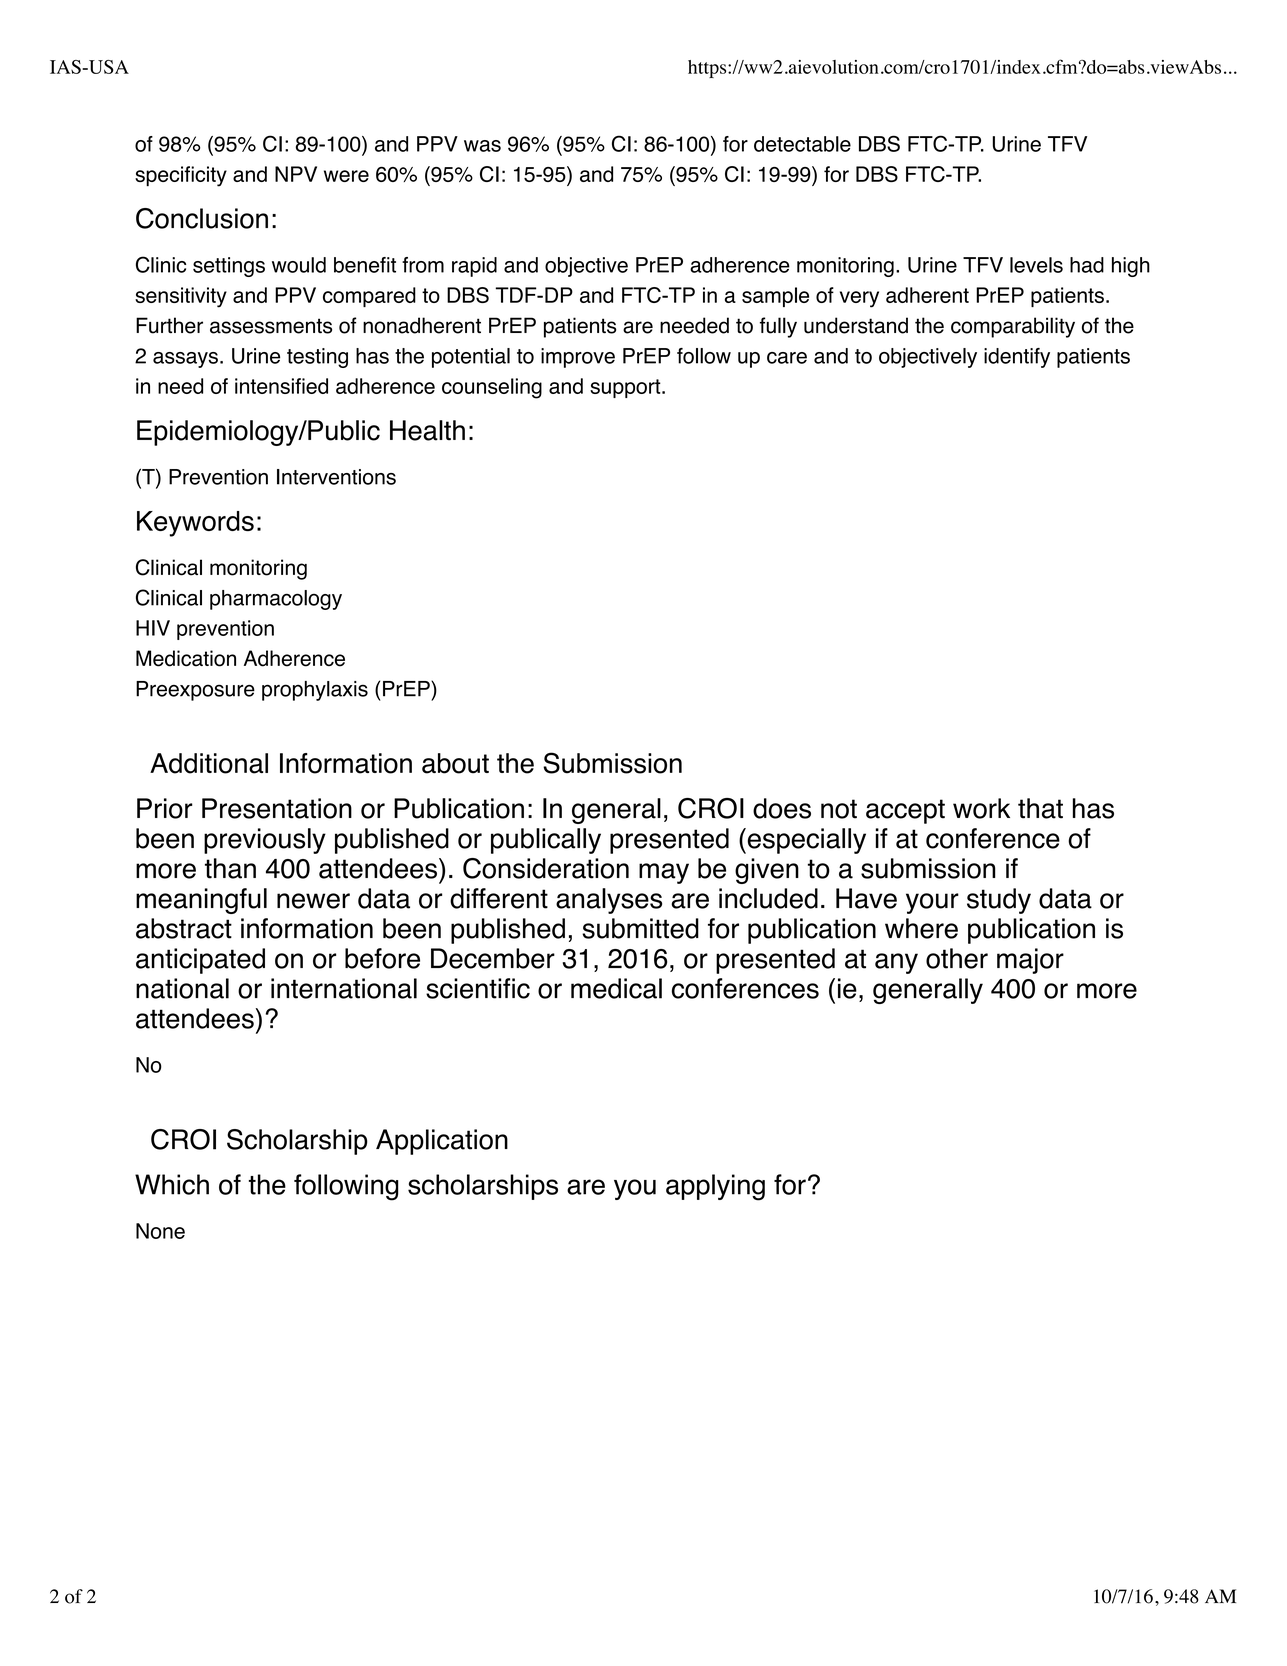 This screenshot has width=1287, height=1666. I want to click on submitted, so click(640, 928).
